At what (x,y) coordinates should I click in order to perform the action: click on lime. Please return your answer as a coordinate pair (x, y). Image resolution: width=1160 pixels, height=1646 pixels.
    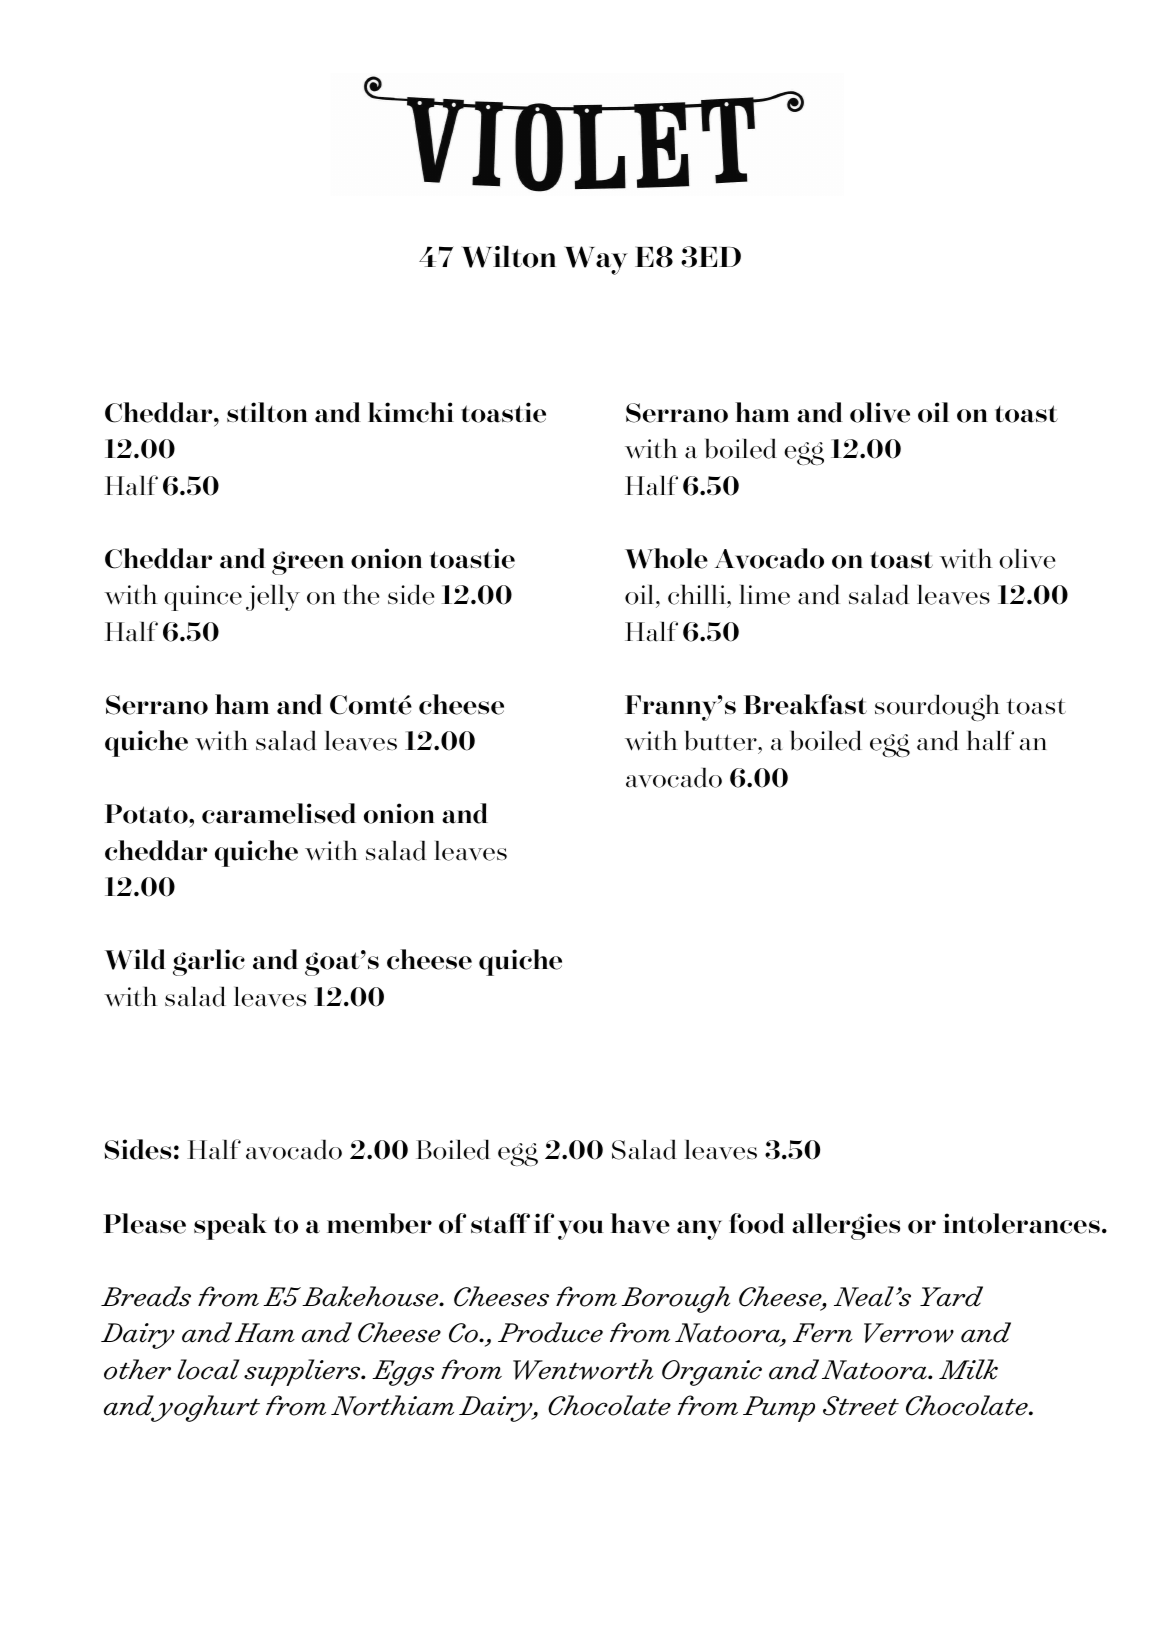
    Looking at the image, I should click on (764, 595).
